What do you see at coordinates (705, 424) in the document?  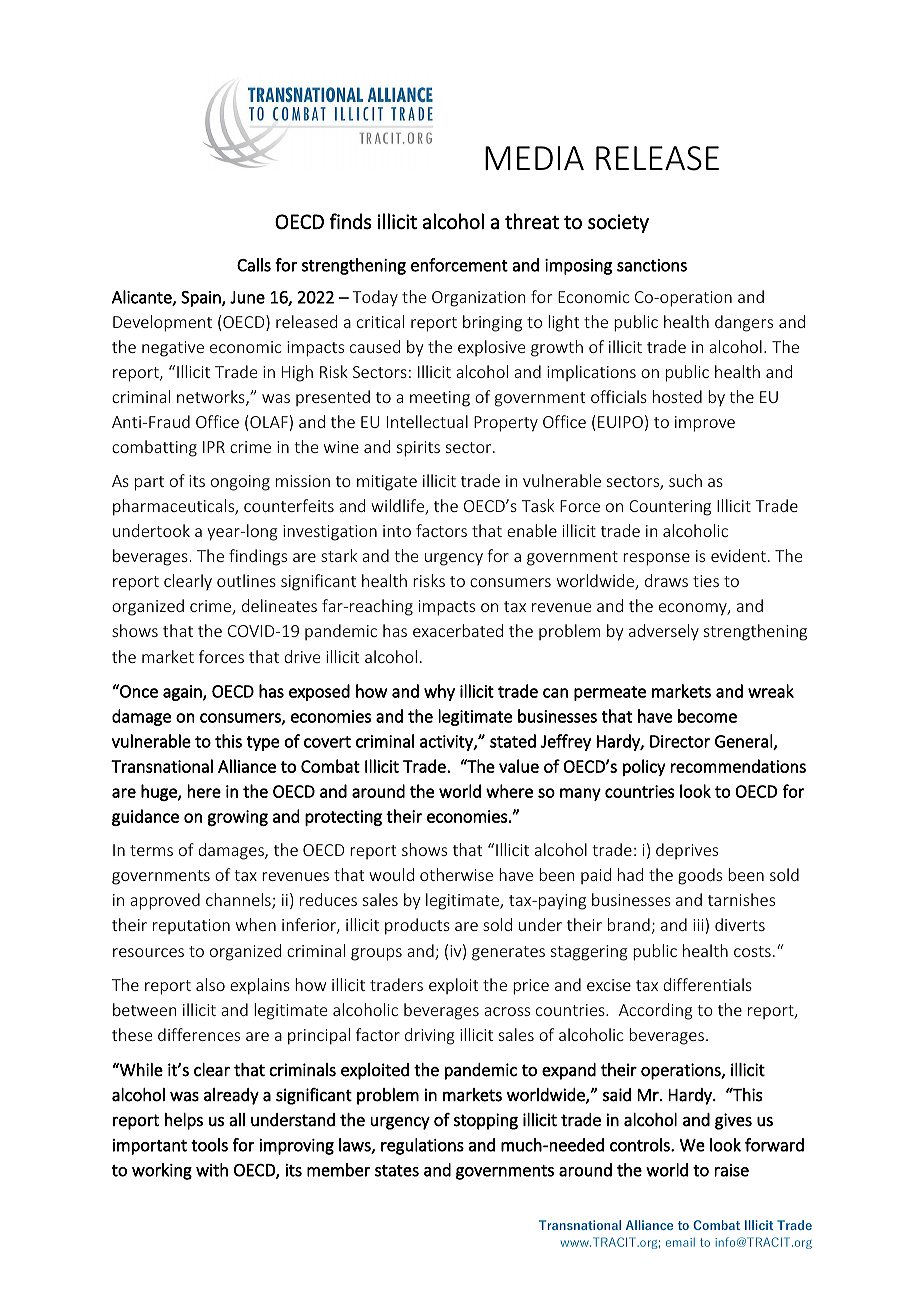 I see `improve` at bounding box center [705, 424].
